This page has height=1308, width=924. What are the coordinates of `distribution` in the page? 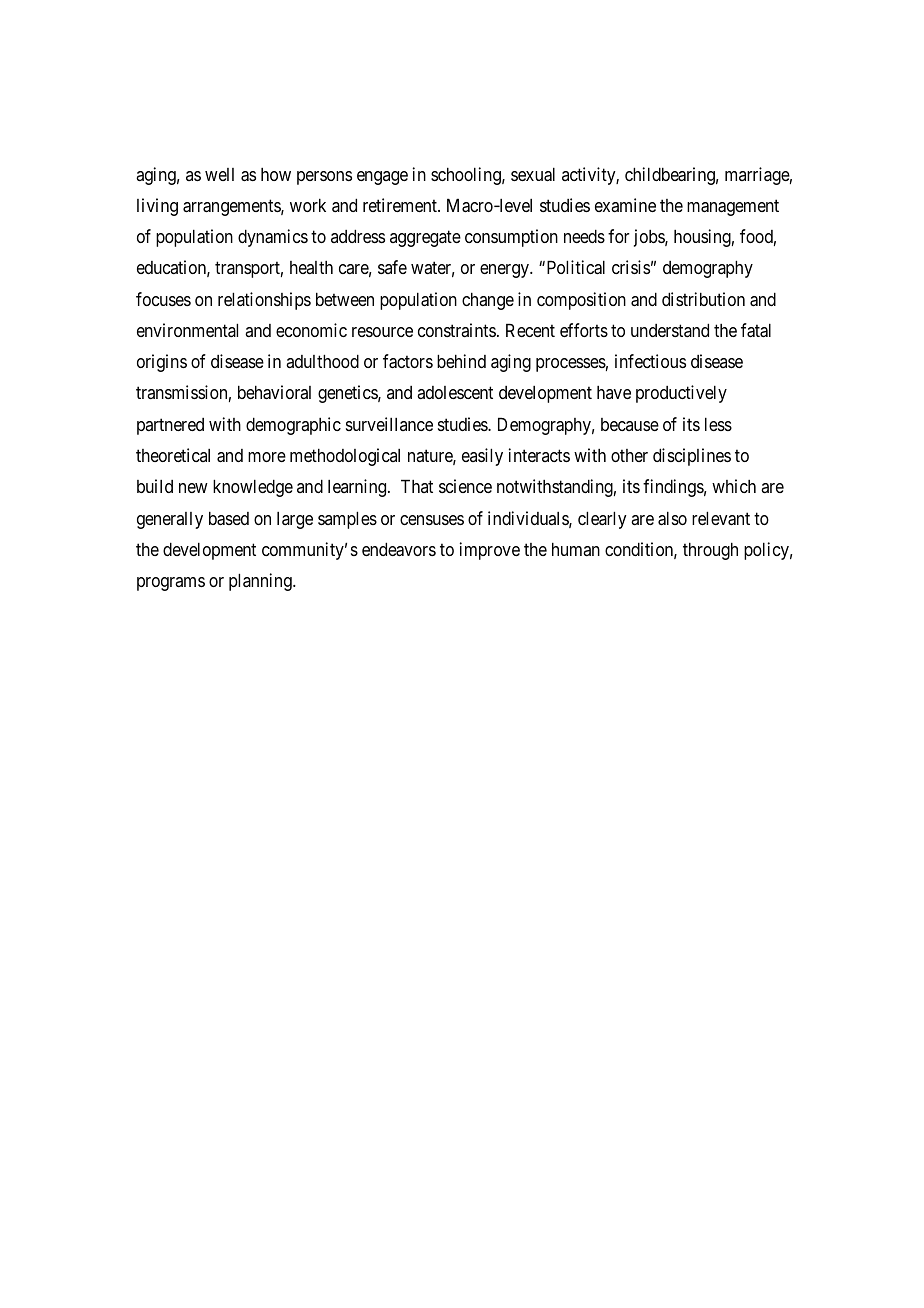 It's located at (703, 299).
